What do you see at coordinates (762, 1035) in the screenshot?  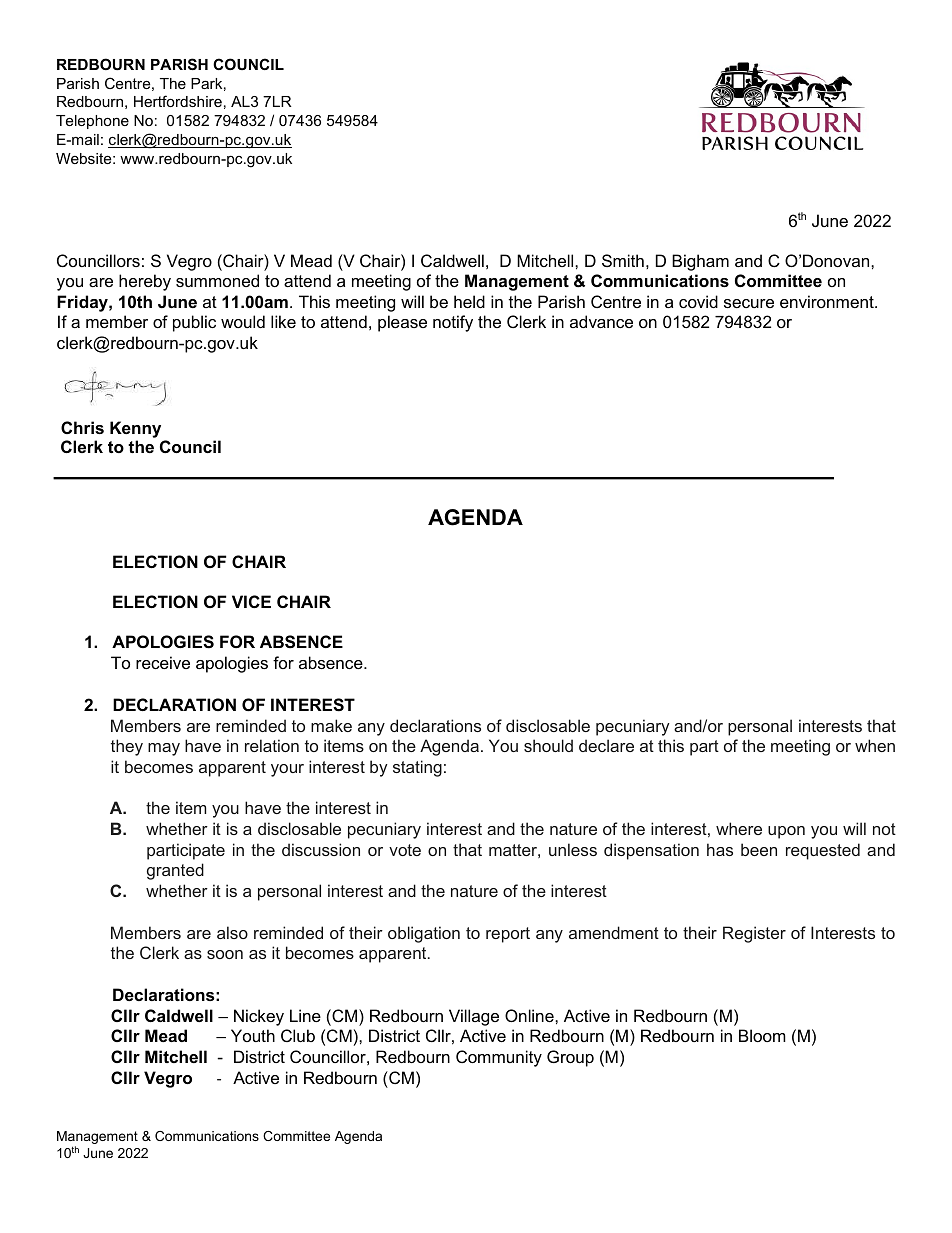 I see `Bloom` at bounding box center [762, 1035].
